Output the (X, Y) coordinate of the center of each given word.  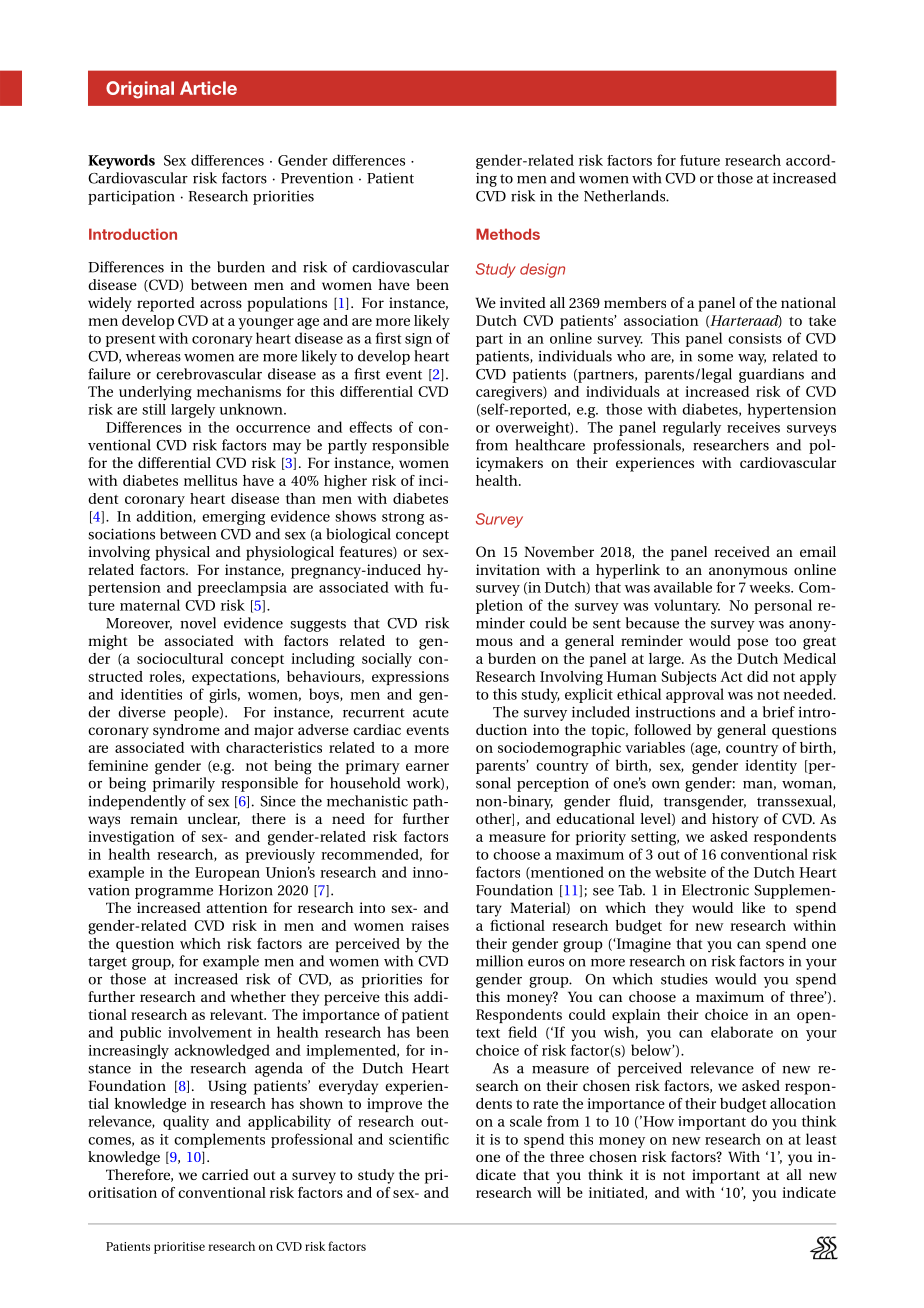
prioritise (179, 1248)
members (635, 302)
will (549, 1192)
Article (208, 88)
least (821, 1139)
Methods (508, 234)
